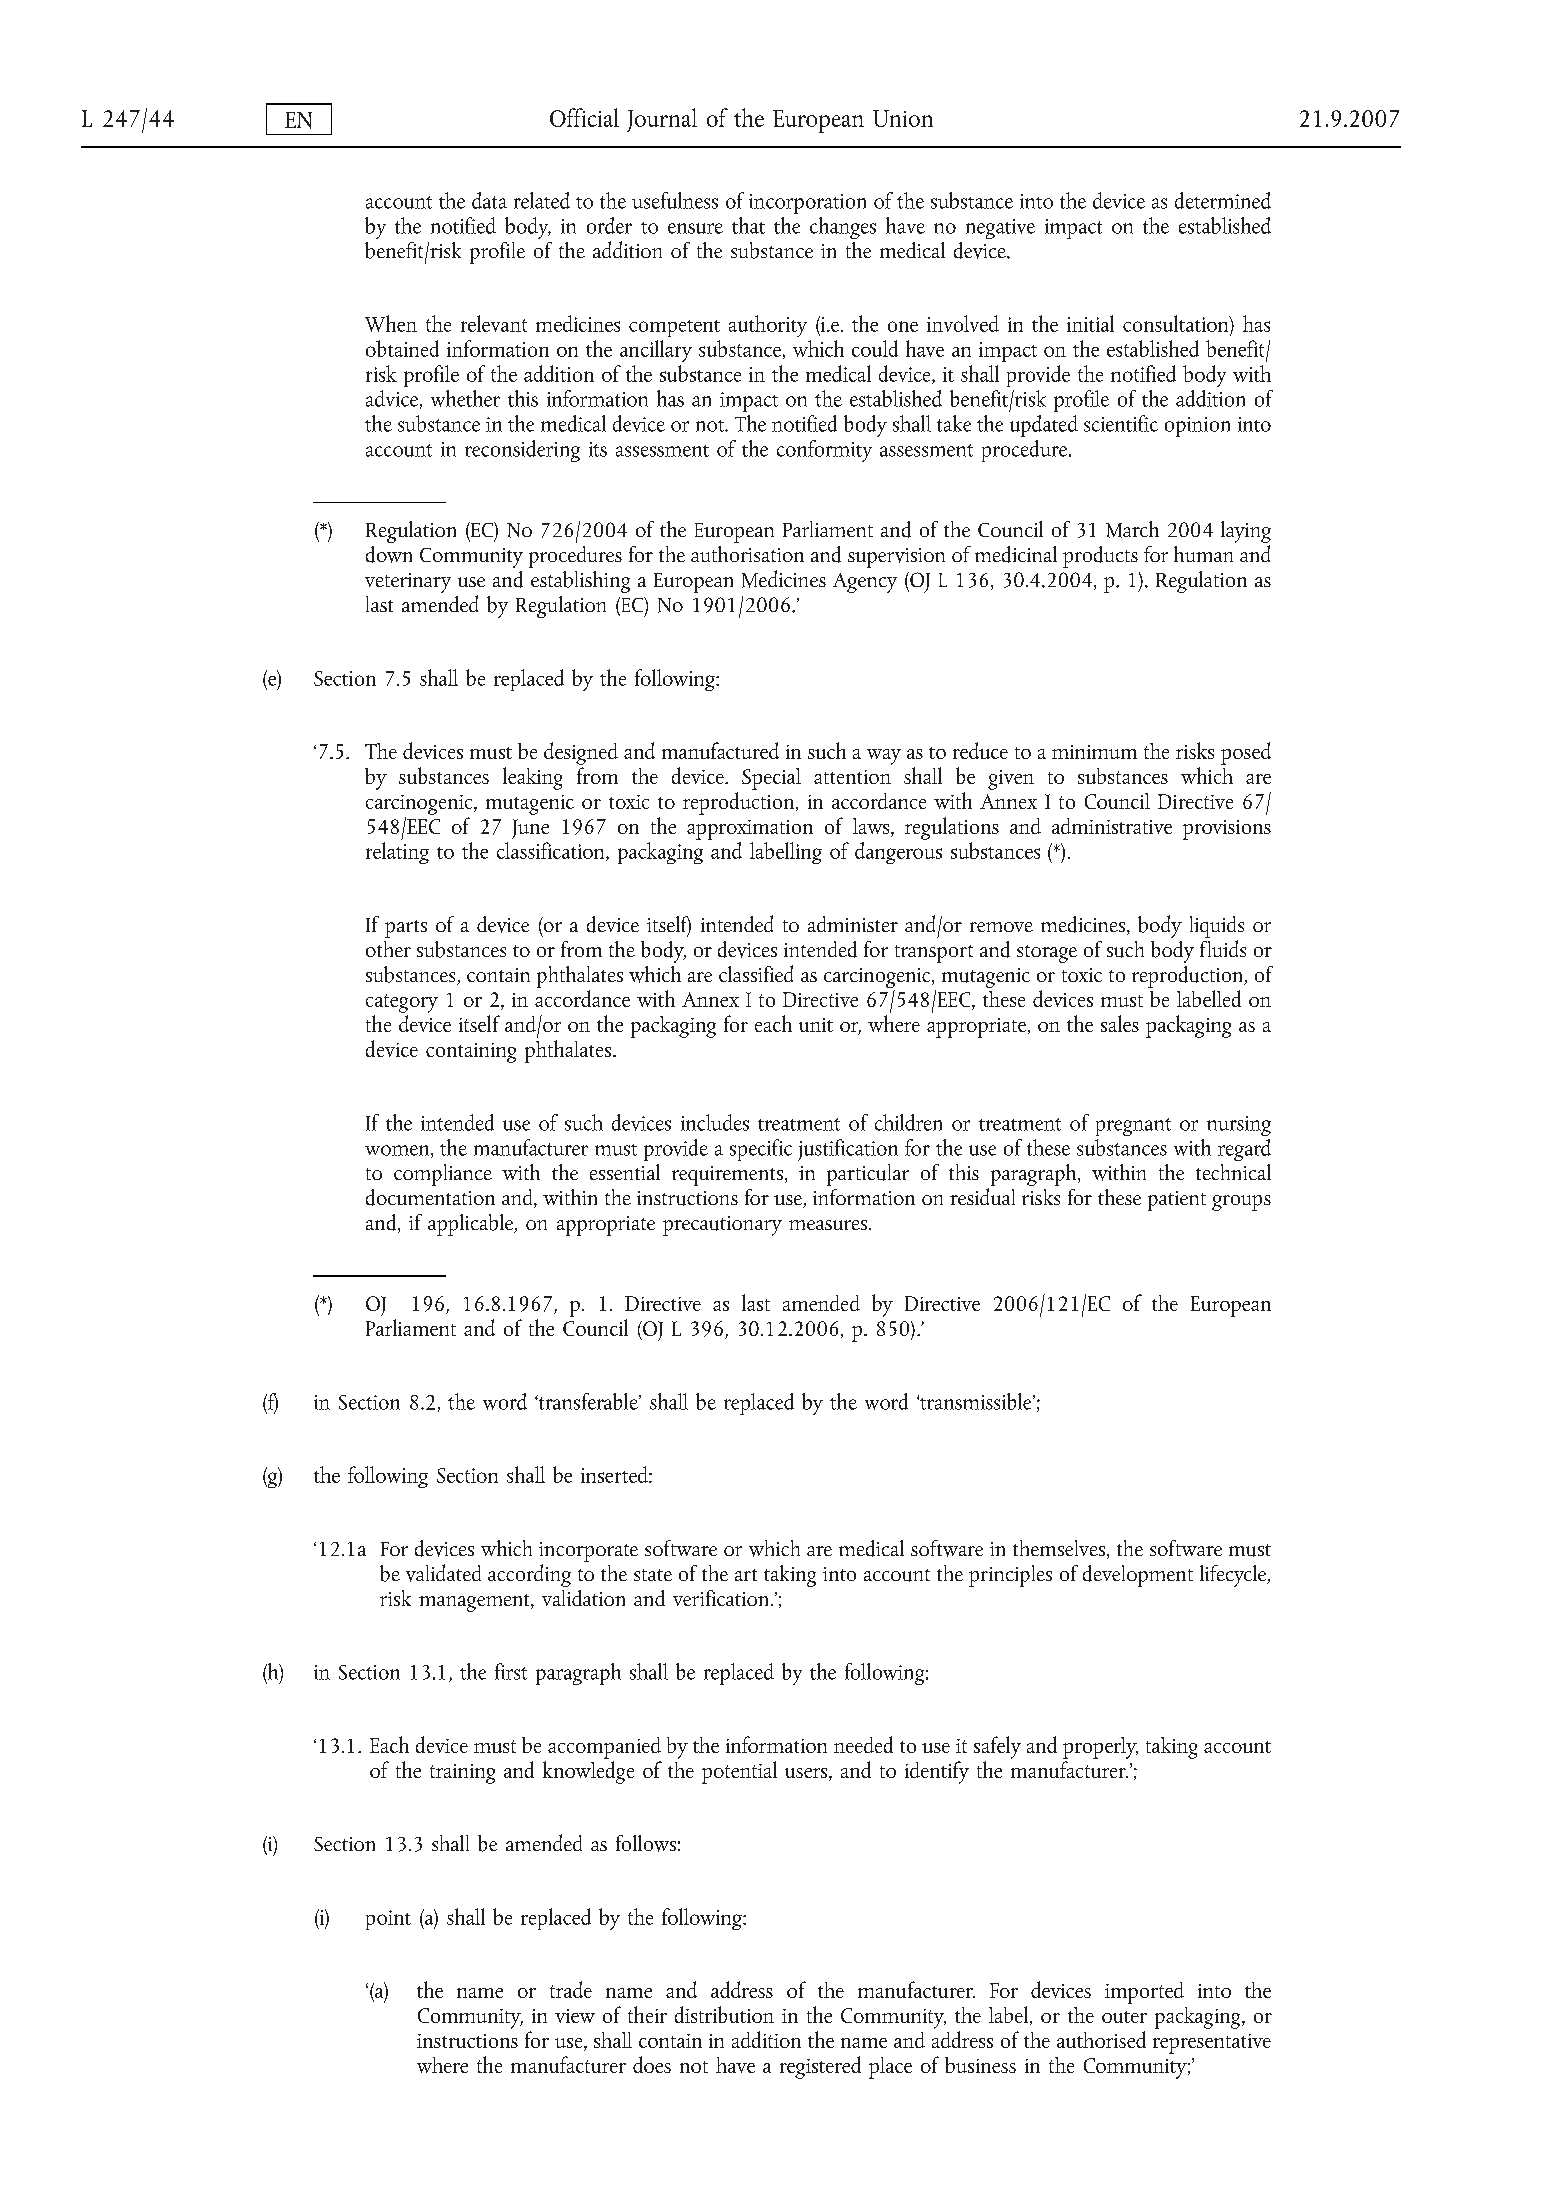 This page has width=1549, height=2191. I want to click on compliance, so click(443, 1175).
